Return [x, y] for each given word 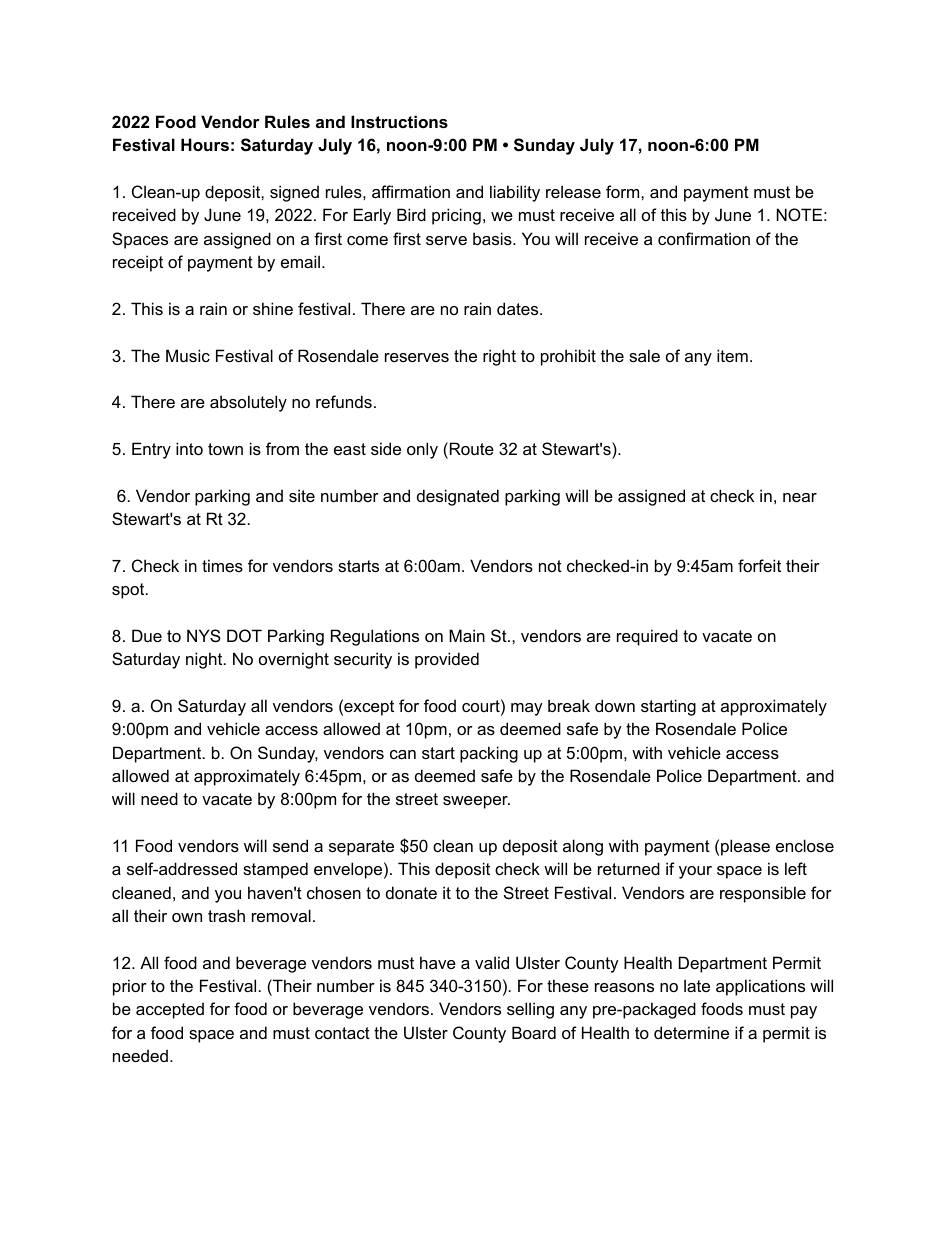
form [624, 191]
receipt [138, 263]
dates [519, 308]
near [800, 497]
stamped [275, 870]
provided [447, 660]
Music [188, 355]
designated [458, 497]
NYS [204, 635]
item [732, 355]
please [745, 847]
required [647, 637]
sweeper [476, 802]
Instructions [399, 121]
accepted [170, 1010]
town [225, 449]
